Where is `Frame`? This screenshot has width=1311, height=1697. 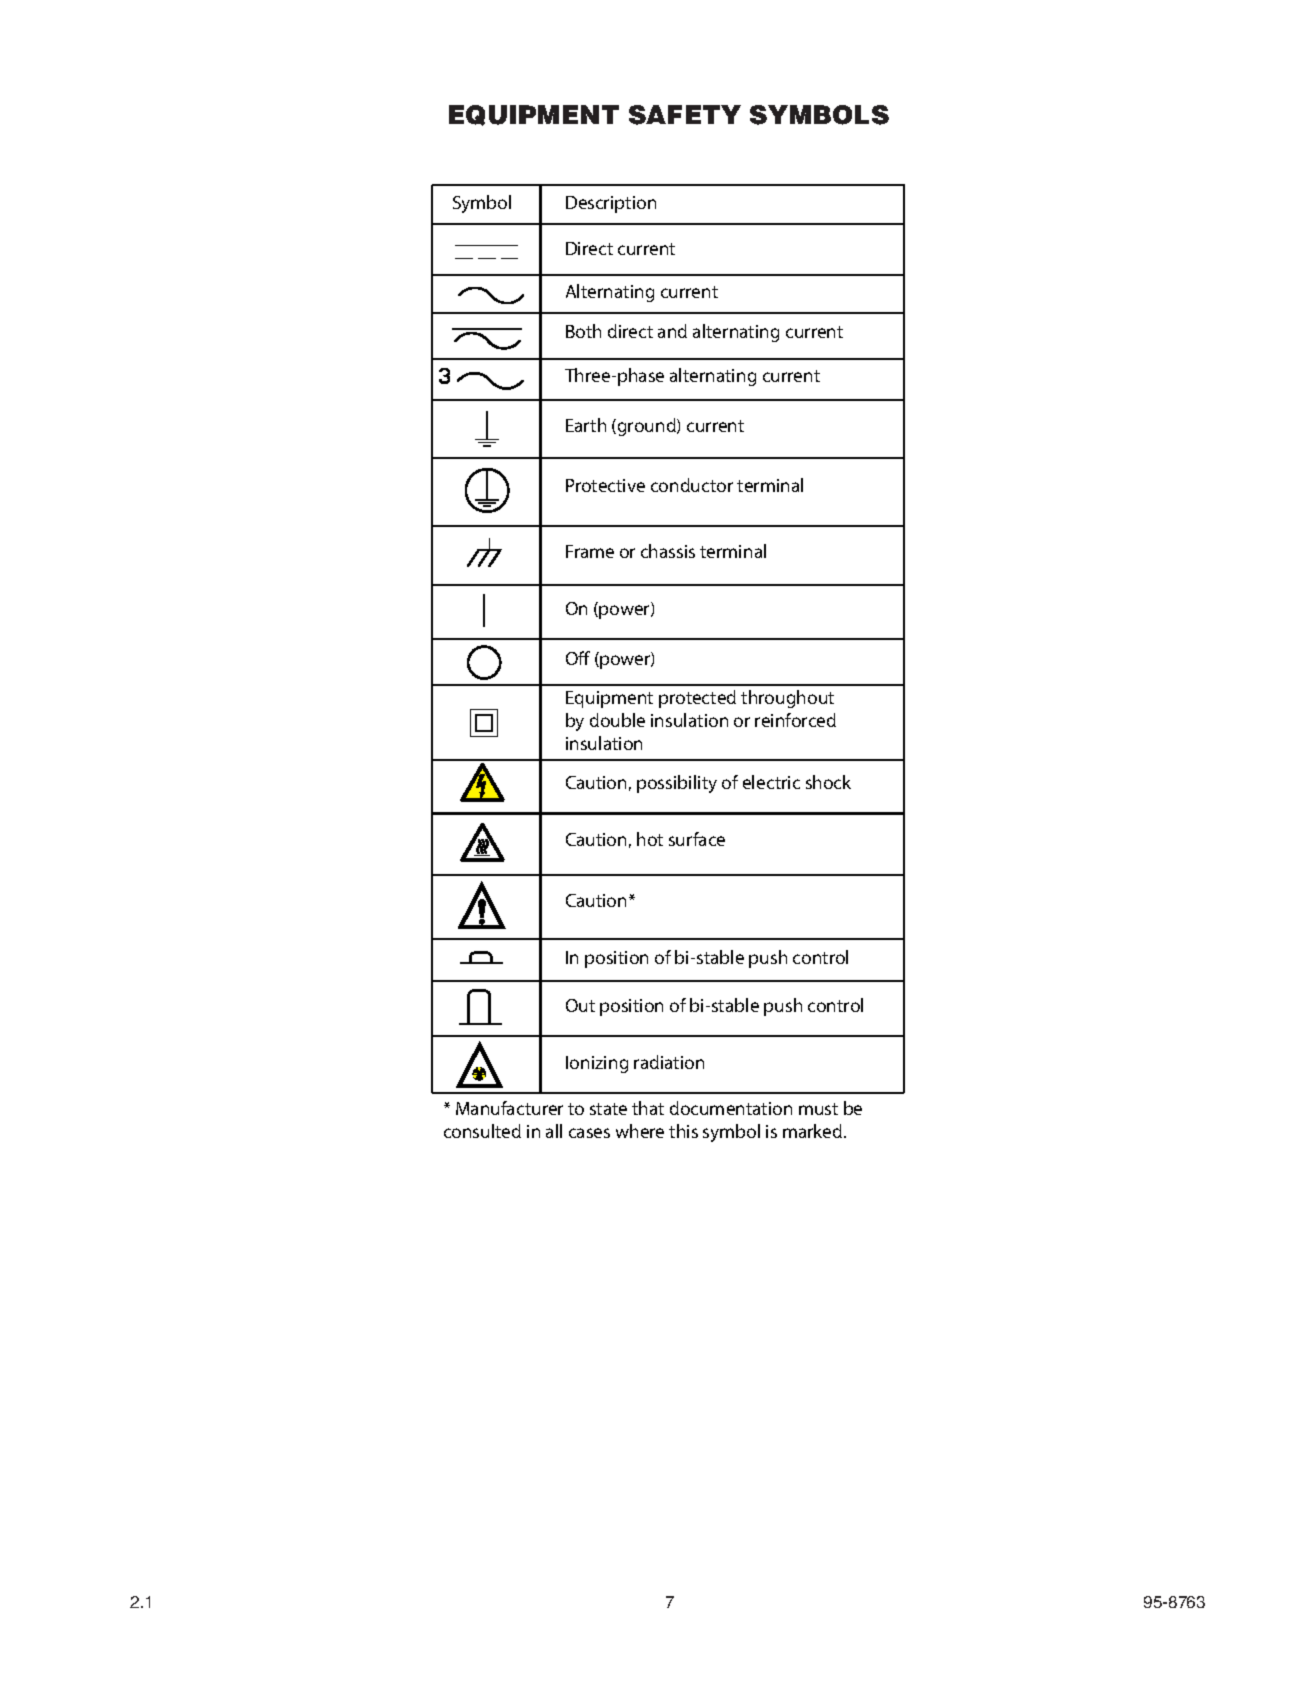 Frame is located at coordinates (590, 551).
